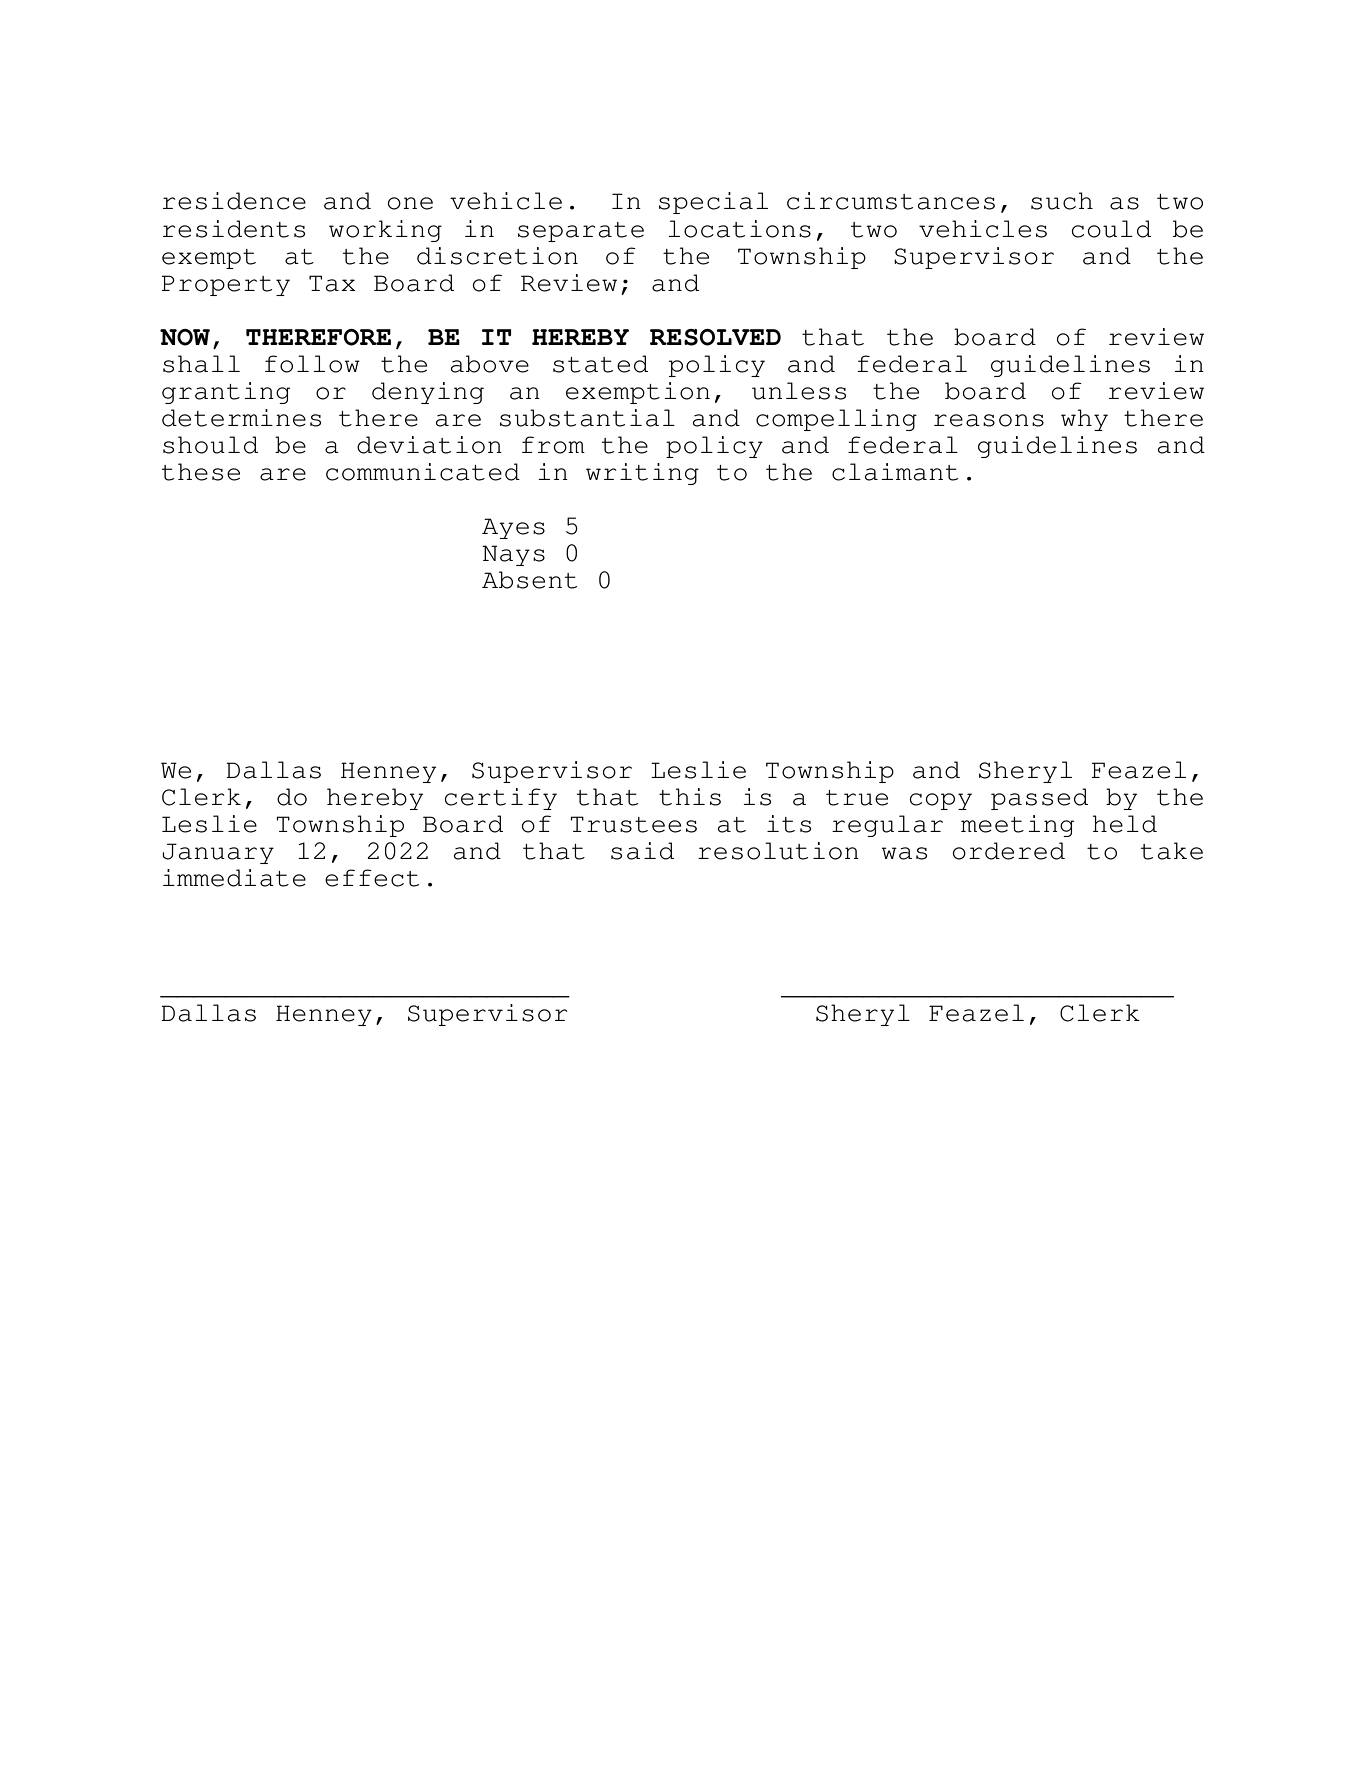  I want to click on effect, so click(372, 878).
